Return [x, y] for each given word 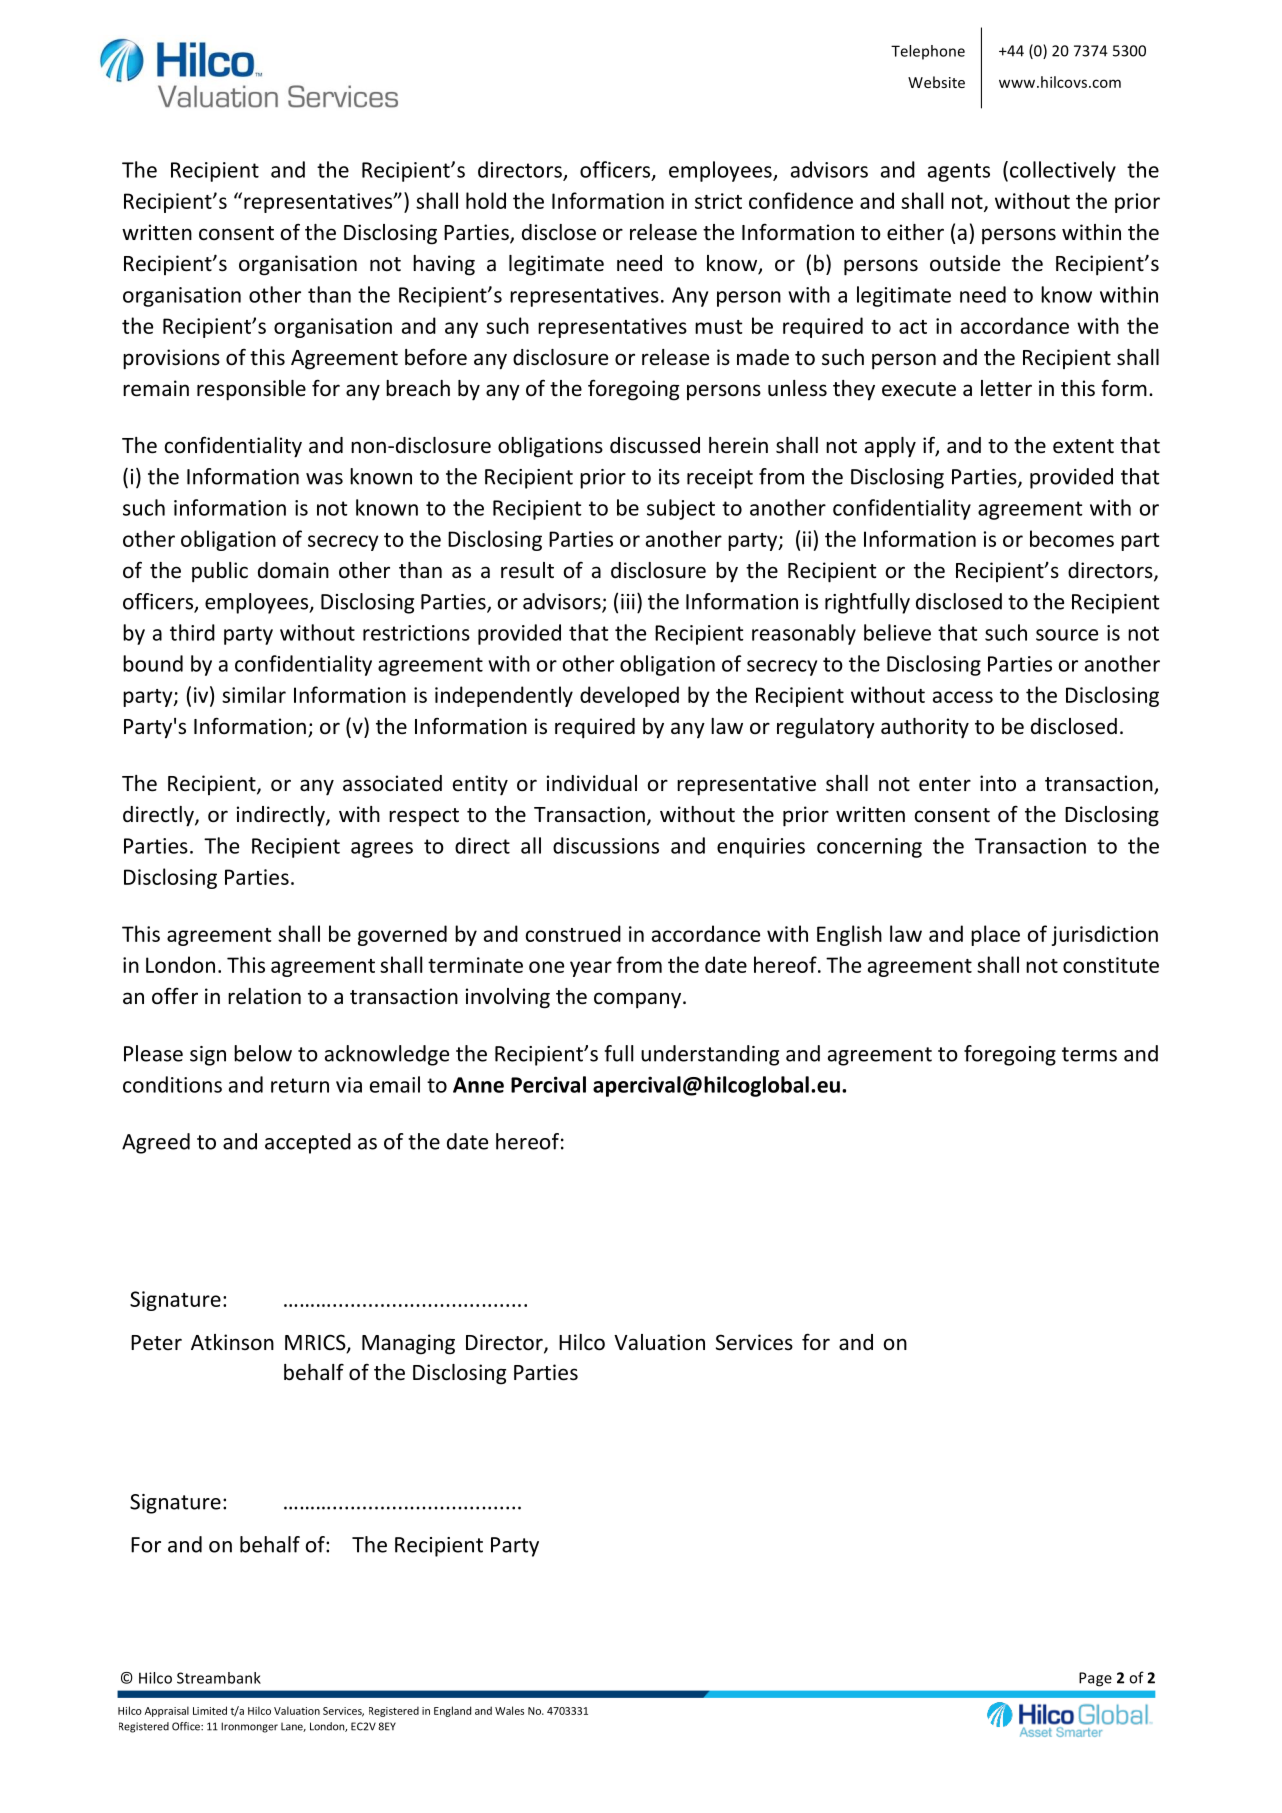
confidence [801, 200]
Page [1095, 1679]
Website [936, 82]
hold [486, 200]
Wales [509, 1710]
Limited [210, 1710]
